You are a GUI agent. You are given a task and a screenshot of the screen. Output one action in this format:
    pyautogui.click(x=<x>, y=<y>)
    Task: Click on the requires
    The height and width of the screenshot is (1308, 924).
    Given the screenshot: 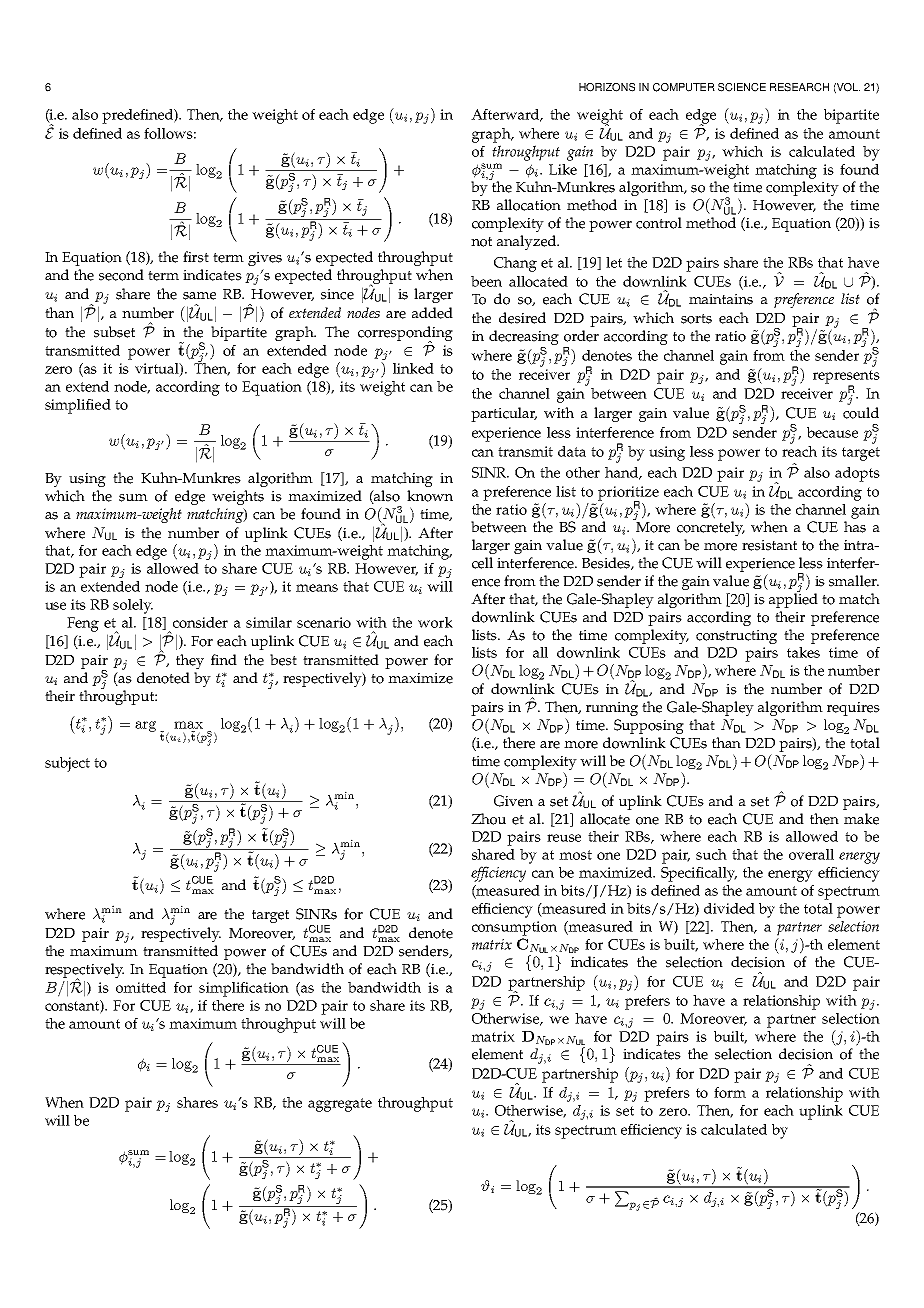 What is the action you would take?
    pyautogui.click(x=853, y=709)
